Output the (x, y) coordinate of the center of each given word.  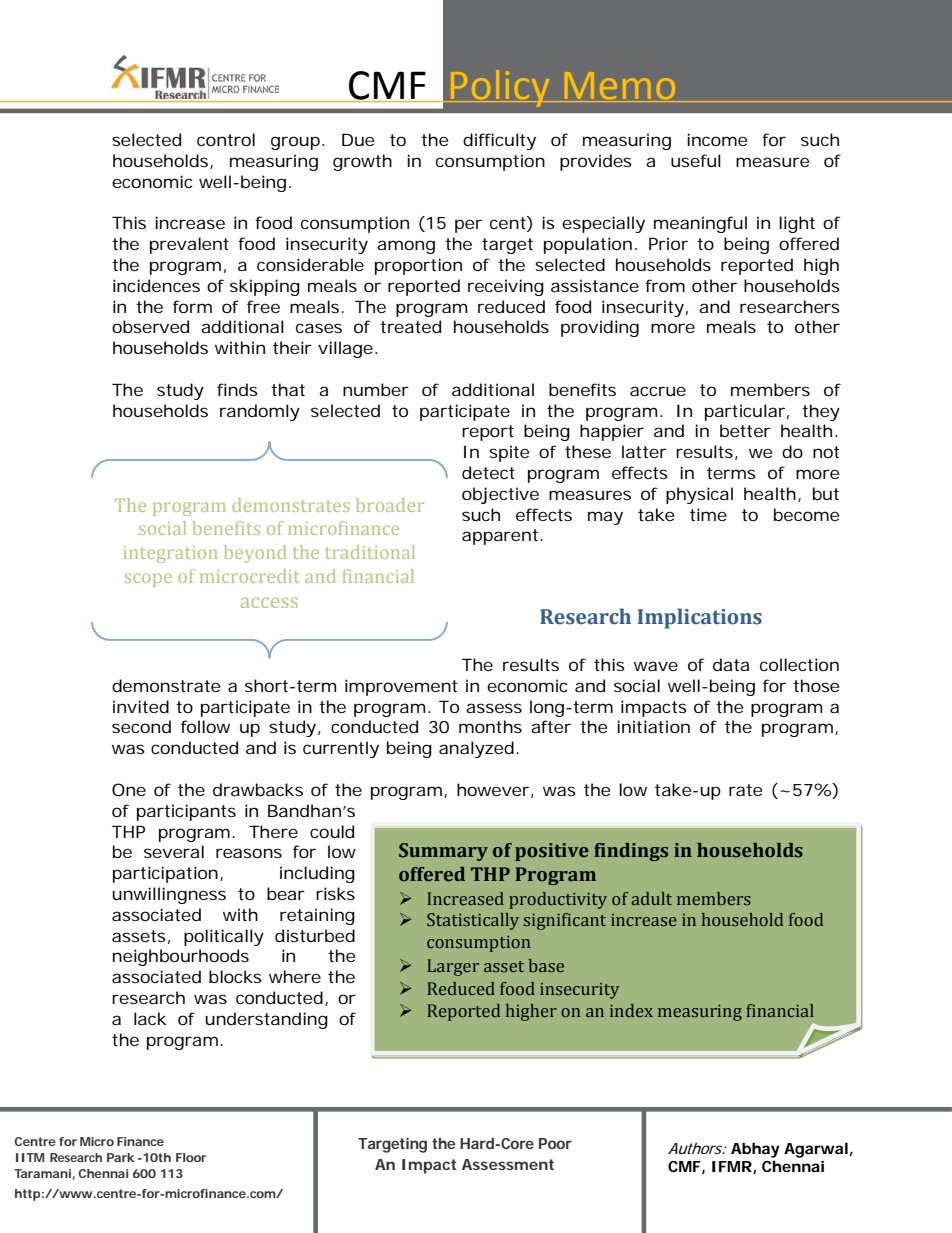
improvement (401, 687)
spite (509, 453)
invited (141, 706)
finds (237, 389)
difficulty (499, 141)
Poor (555, 1143)
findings (631, 852)
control (226, 139)
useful (696, 160)
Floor (191, 1157)
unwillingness (169, 895)
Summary (443, 852)
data (731, 664)
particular (745, 412)
